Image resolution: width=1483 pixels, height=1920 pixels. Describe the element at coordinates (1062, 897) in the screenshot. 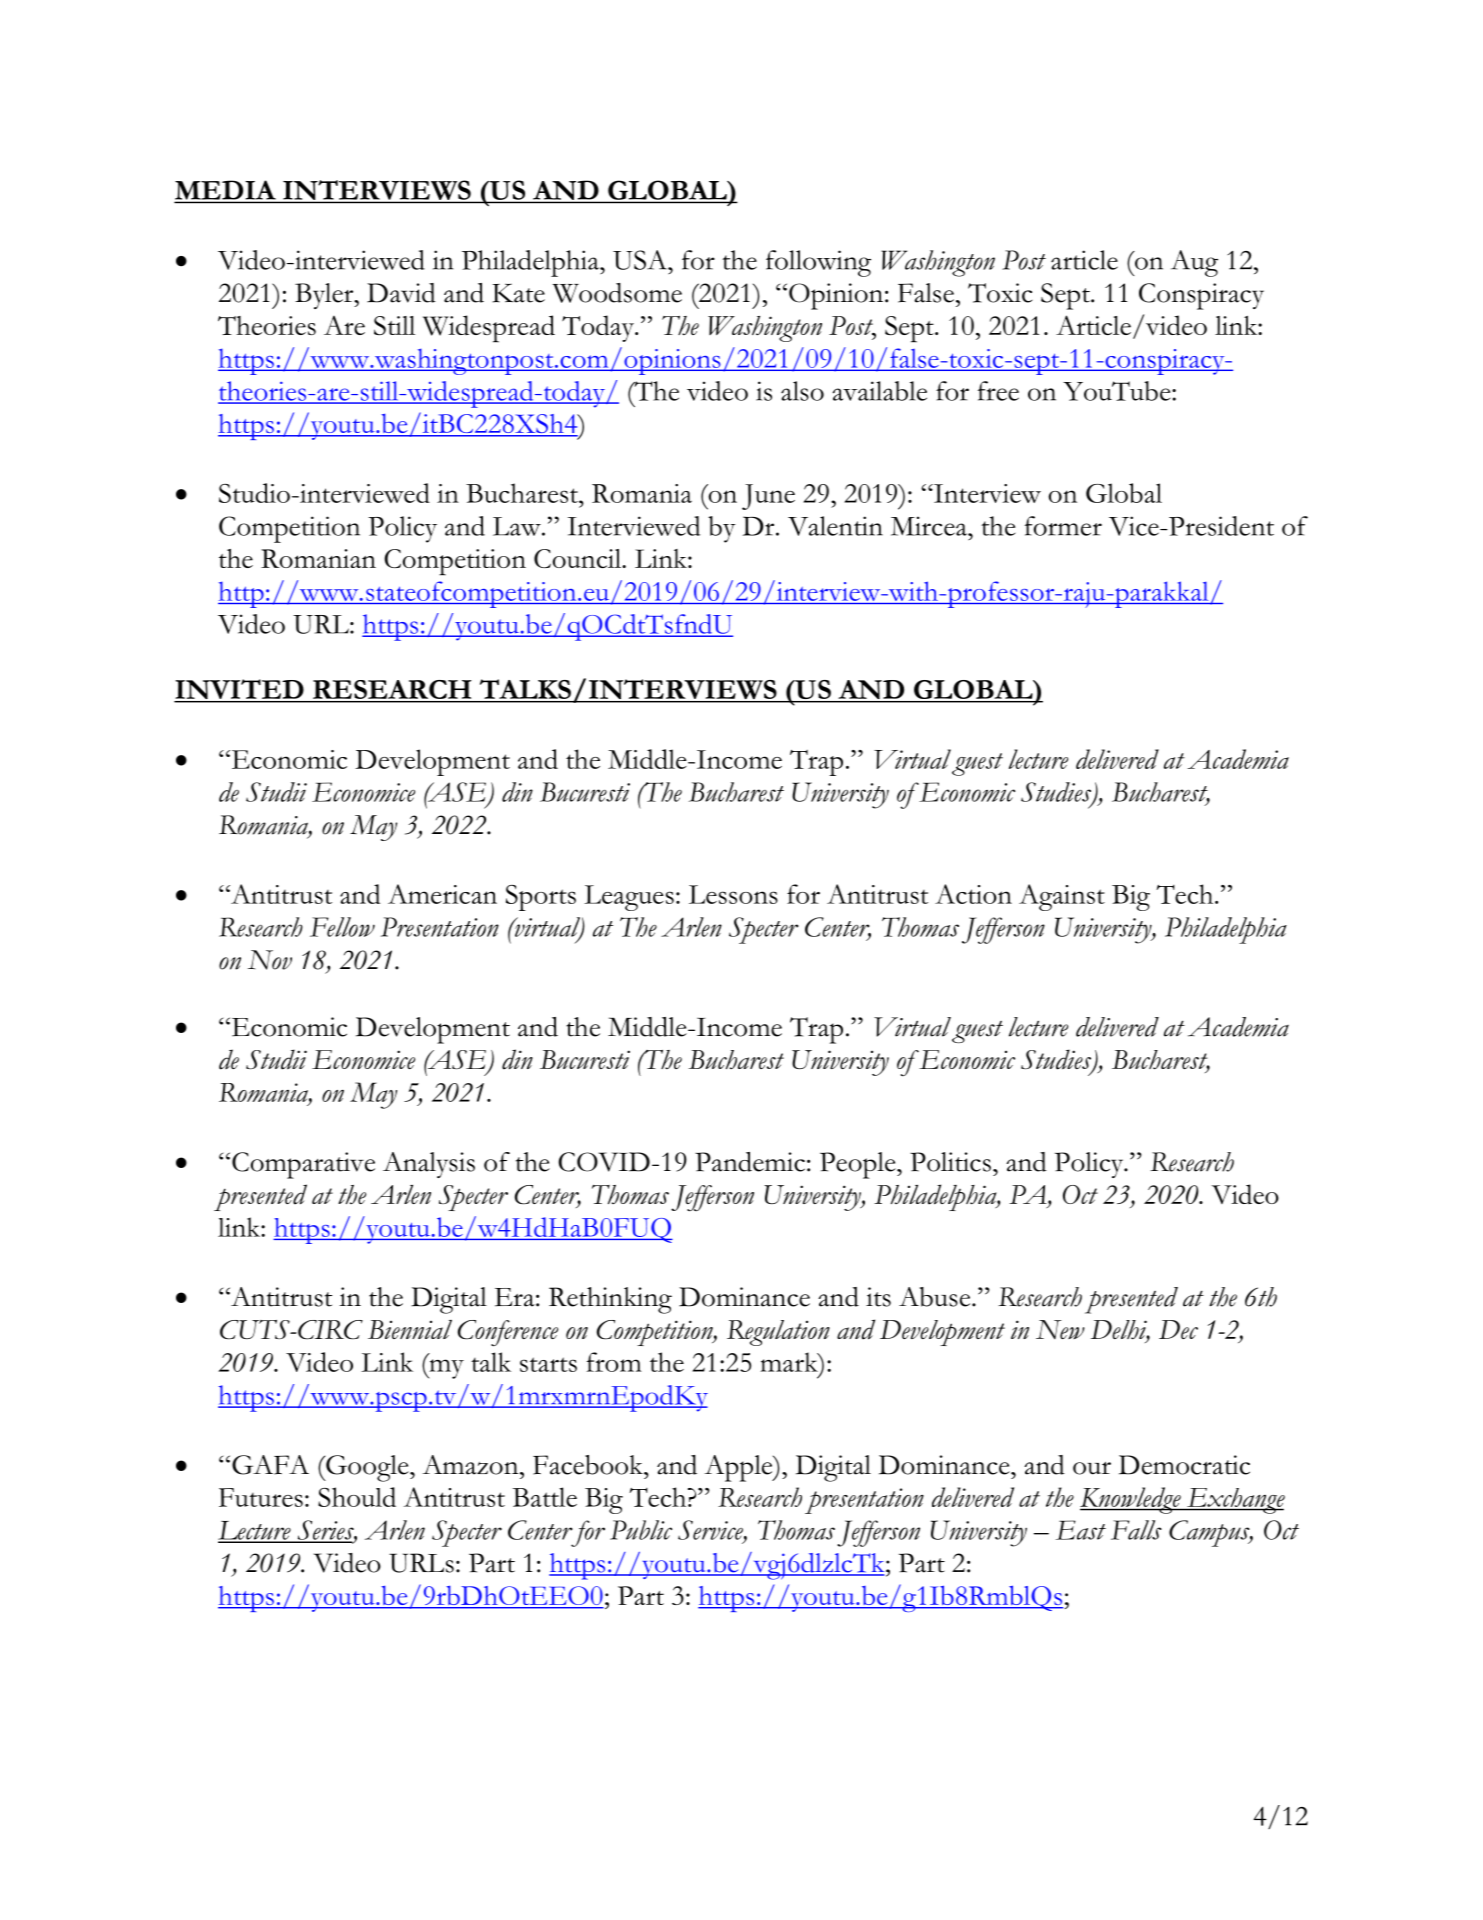

I see `Against` at that location.
